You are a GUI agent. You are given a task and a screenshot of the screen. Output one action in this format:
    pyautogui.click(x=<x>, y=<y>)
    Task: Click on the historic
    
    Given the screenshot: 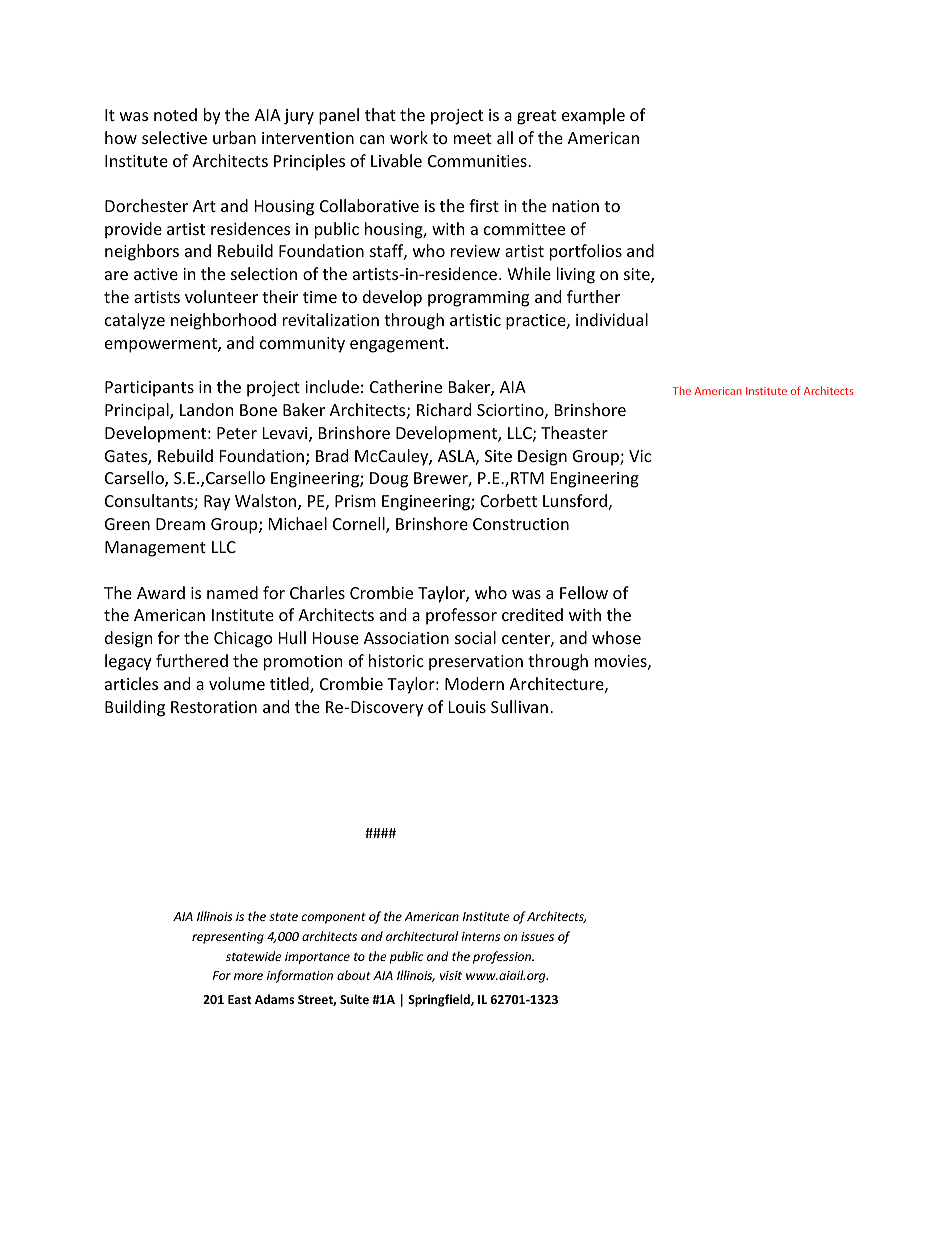 What is the action you would take?
    pyautogui.click(x=396, y=660)
